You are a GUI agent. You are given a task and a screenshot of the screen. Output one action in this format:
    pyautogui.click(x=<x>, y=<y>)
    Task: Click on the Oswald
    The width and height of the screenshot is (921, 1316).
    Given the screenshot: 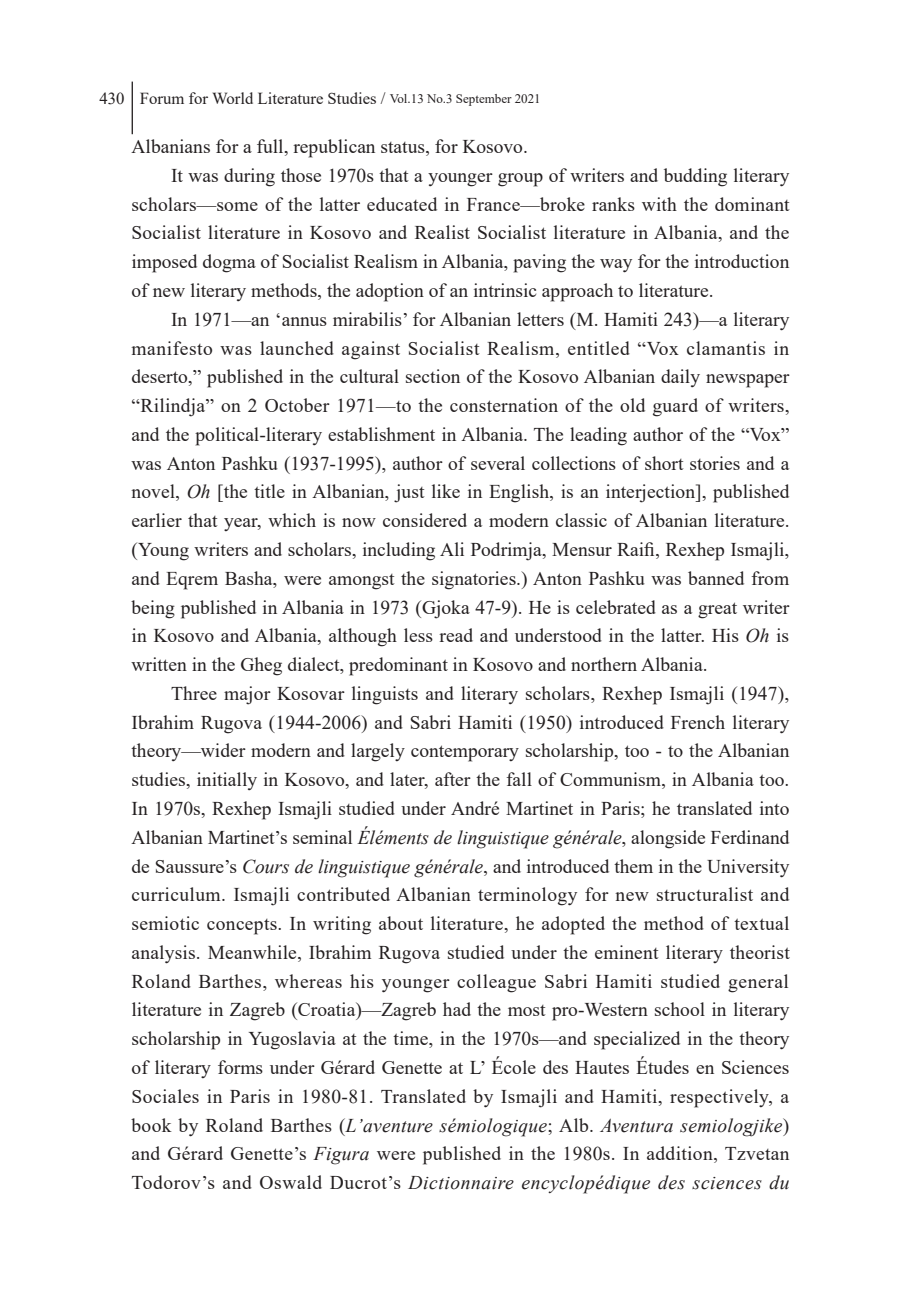 What is the action you would take?
    pyautogui.click(x=291, y=1182)
